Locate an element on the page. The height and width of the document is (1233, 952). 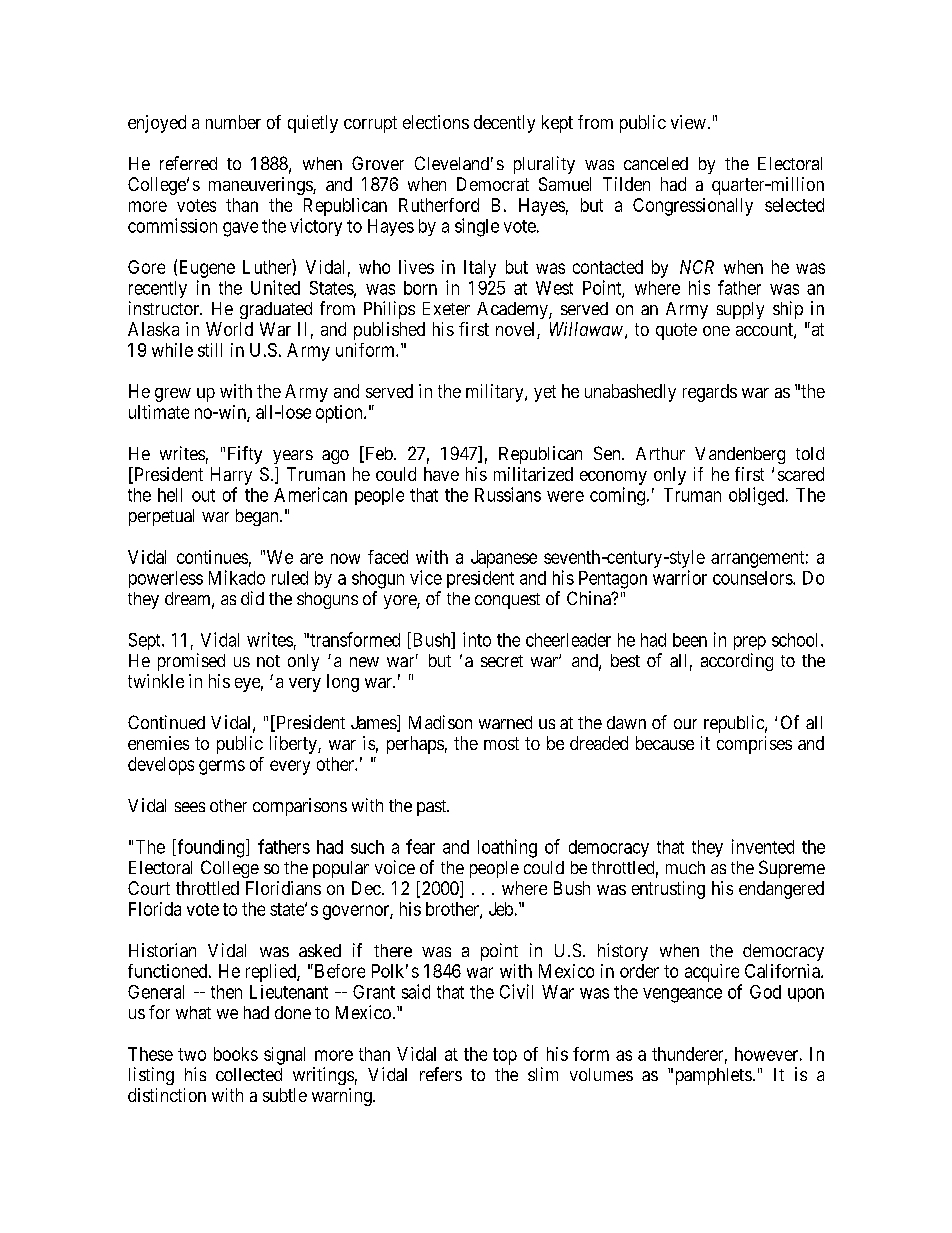
God is located at coordinates (765, 992).
